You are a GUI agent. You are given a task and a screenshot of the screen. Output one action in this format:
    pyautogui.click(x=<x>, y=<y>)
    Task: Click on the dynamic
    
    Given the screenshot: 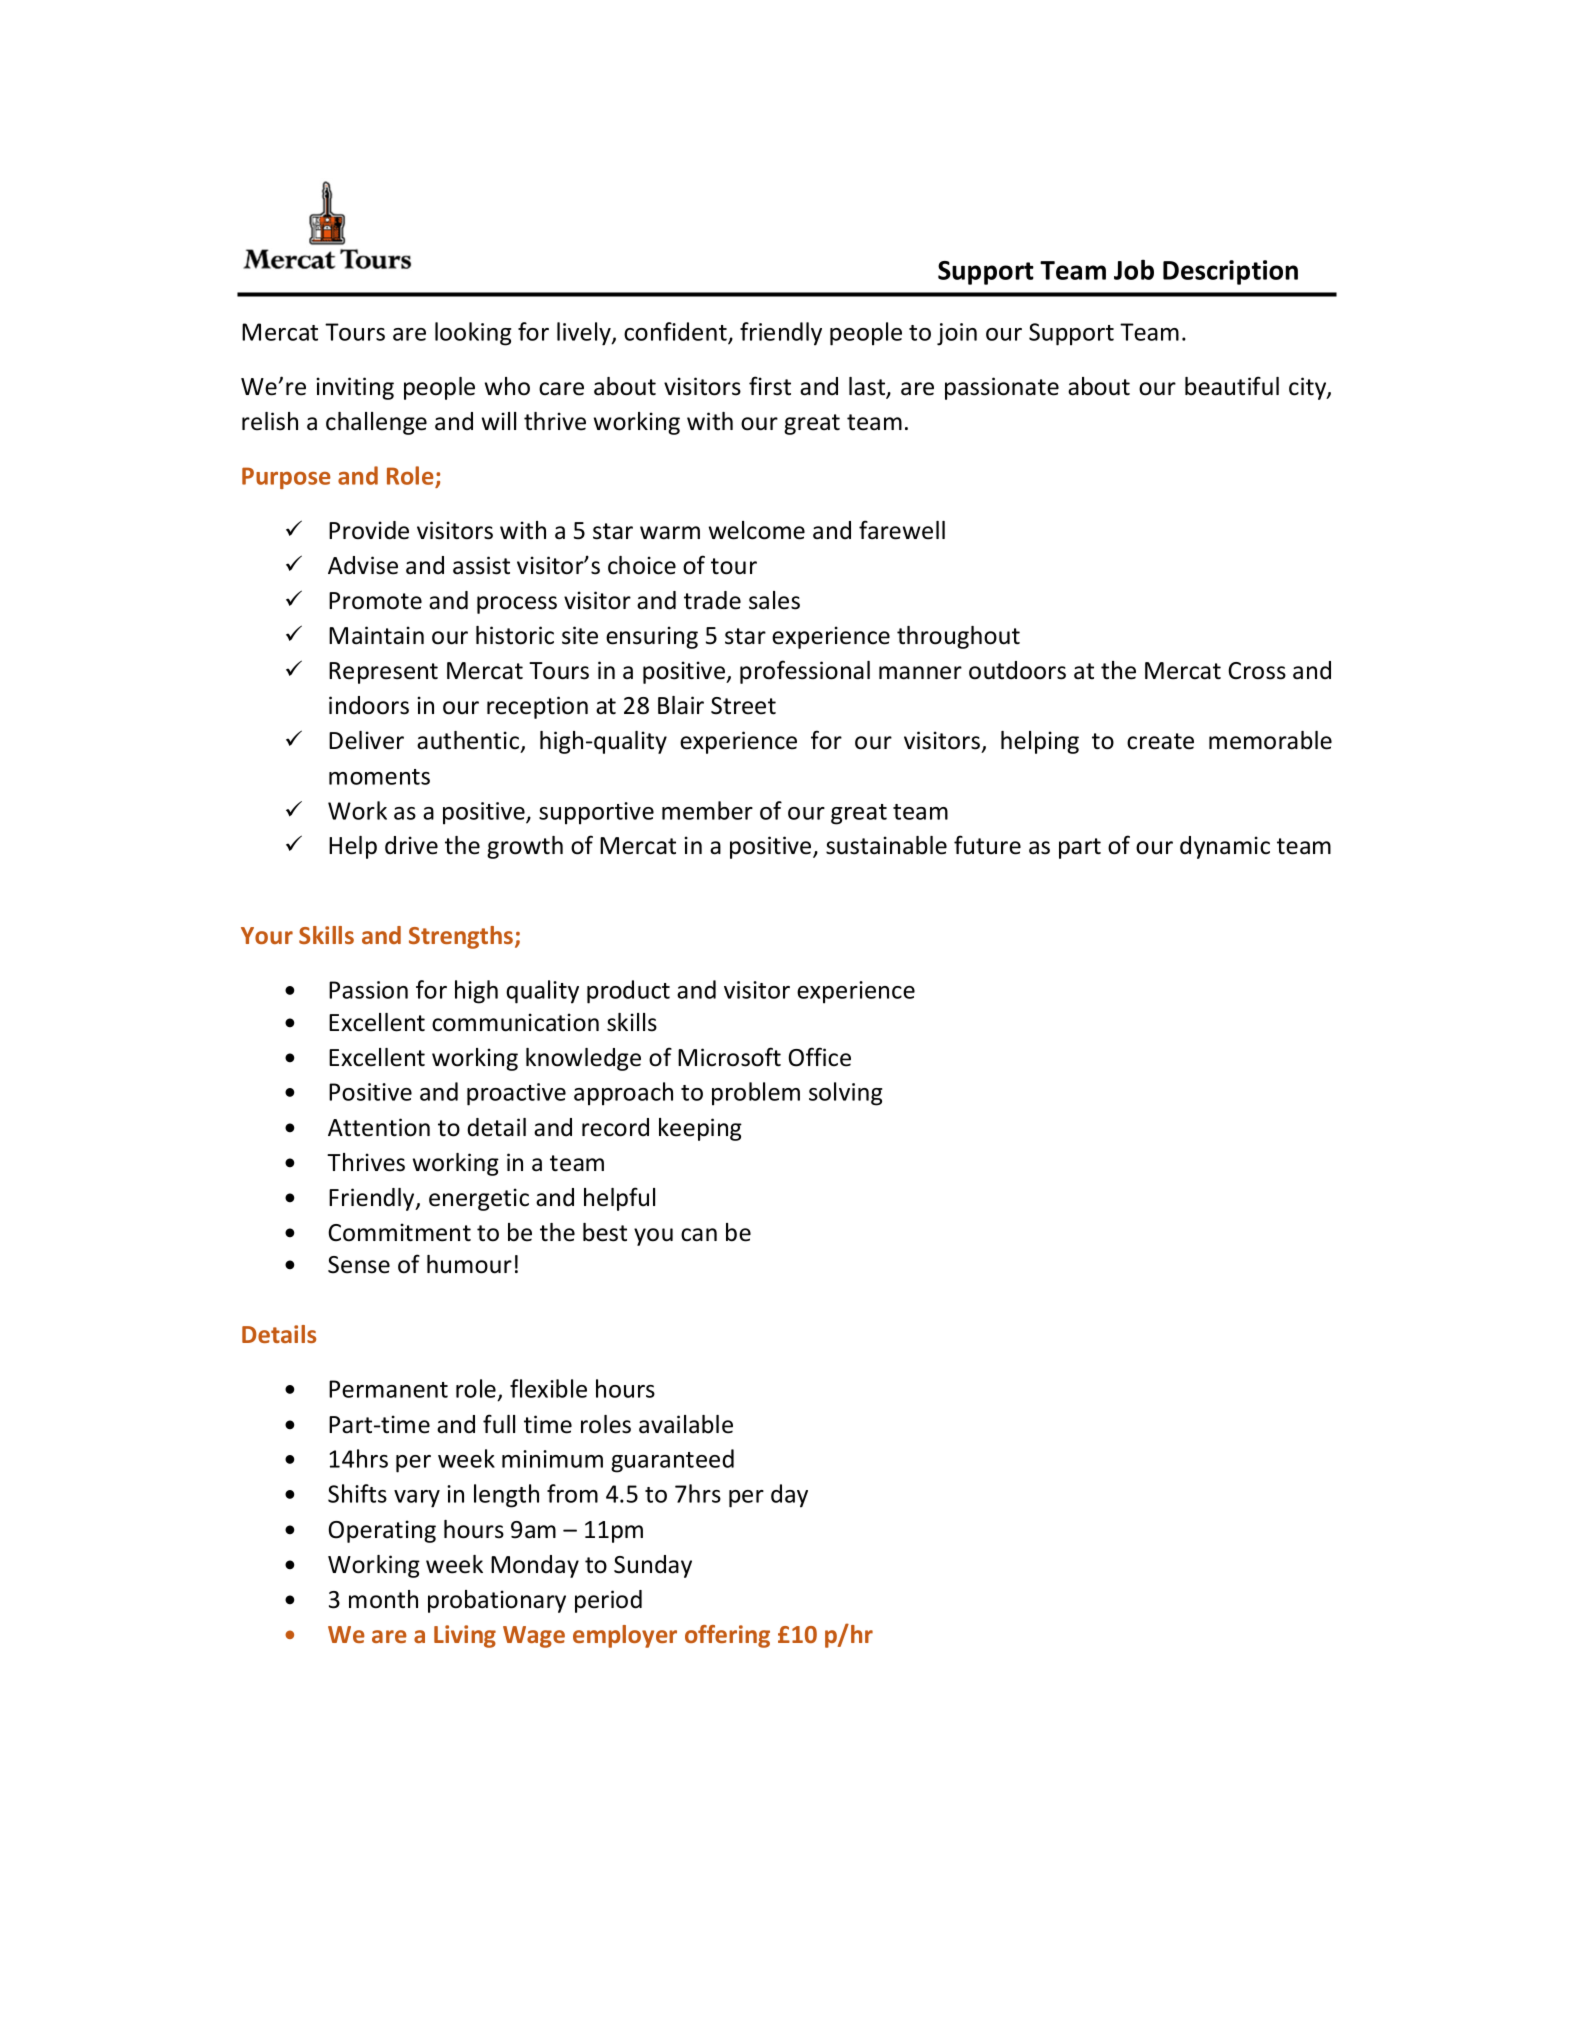 What is the action you would take?
    pyautogui.click(x=1225, y=847)
